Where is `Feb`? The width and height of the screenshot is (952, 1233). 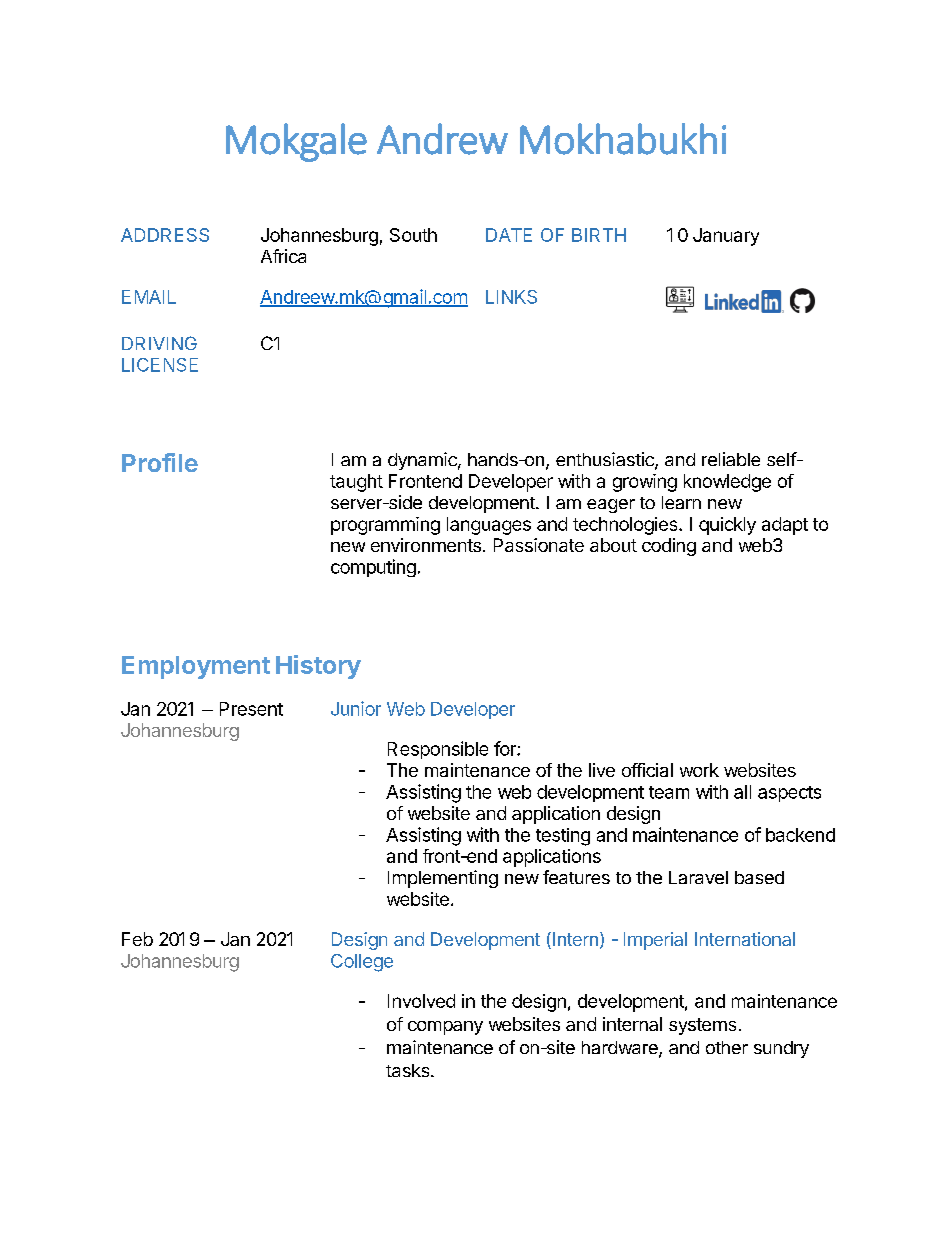 Feb is located at coordinates (137, 939).
